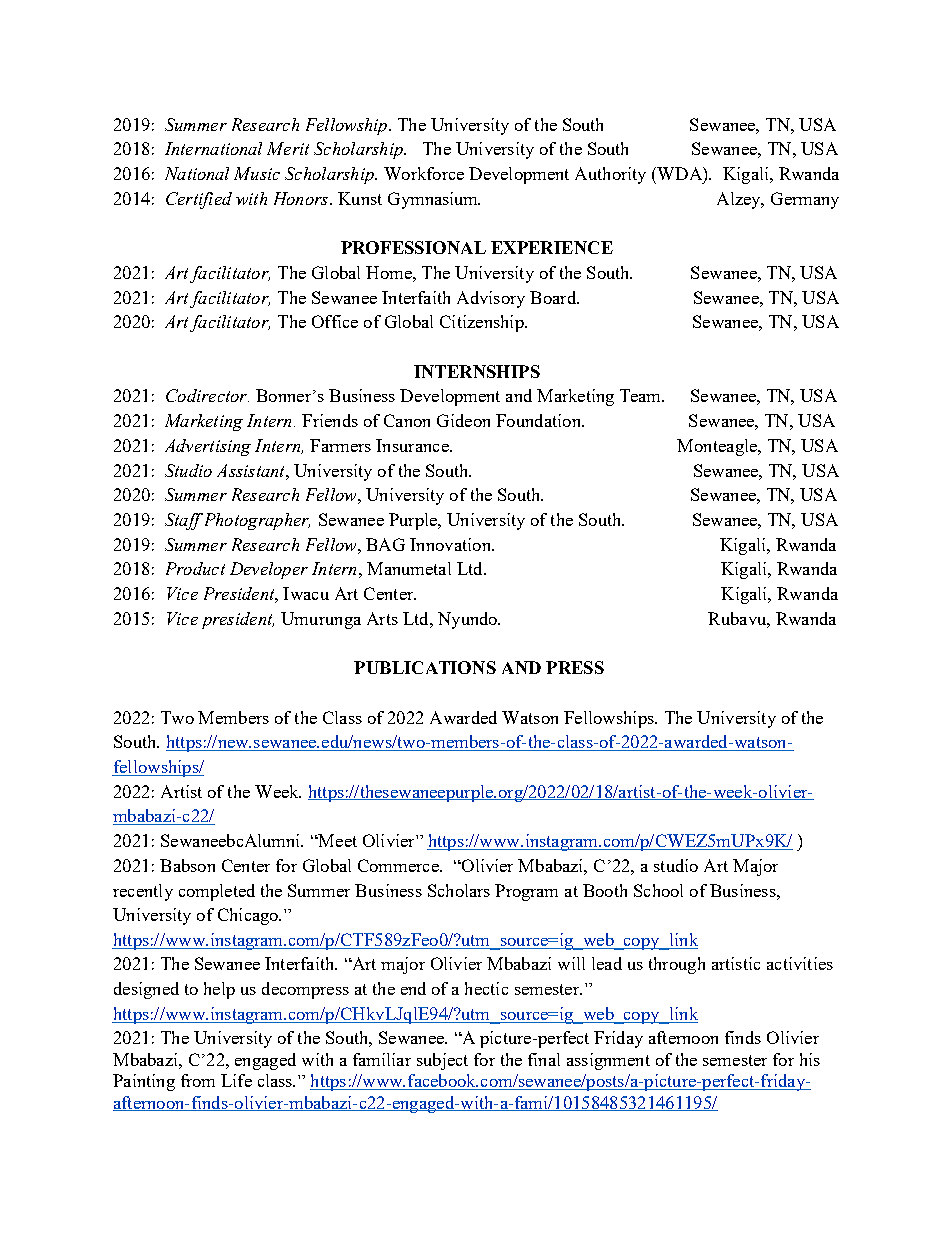 This image has height=1233, width=952. What do you see at coordinates (810, 1059) in the image?
I see `his` at bounding box center [810, 1059].
